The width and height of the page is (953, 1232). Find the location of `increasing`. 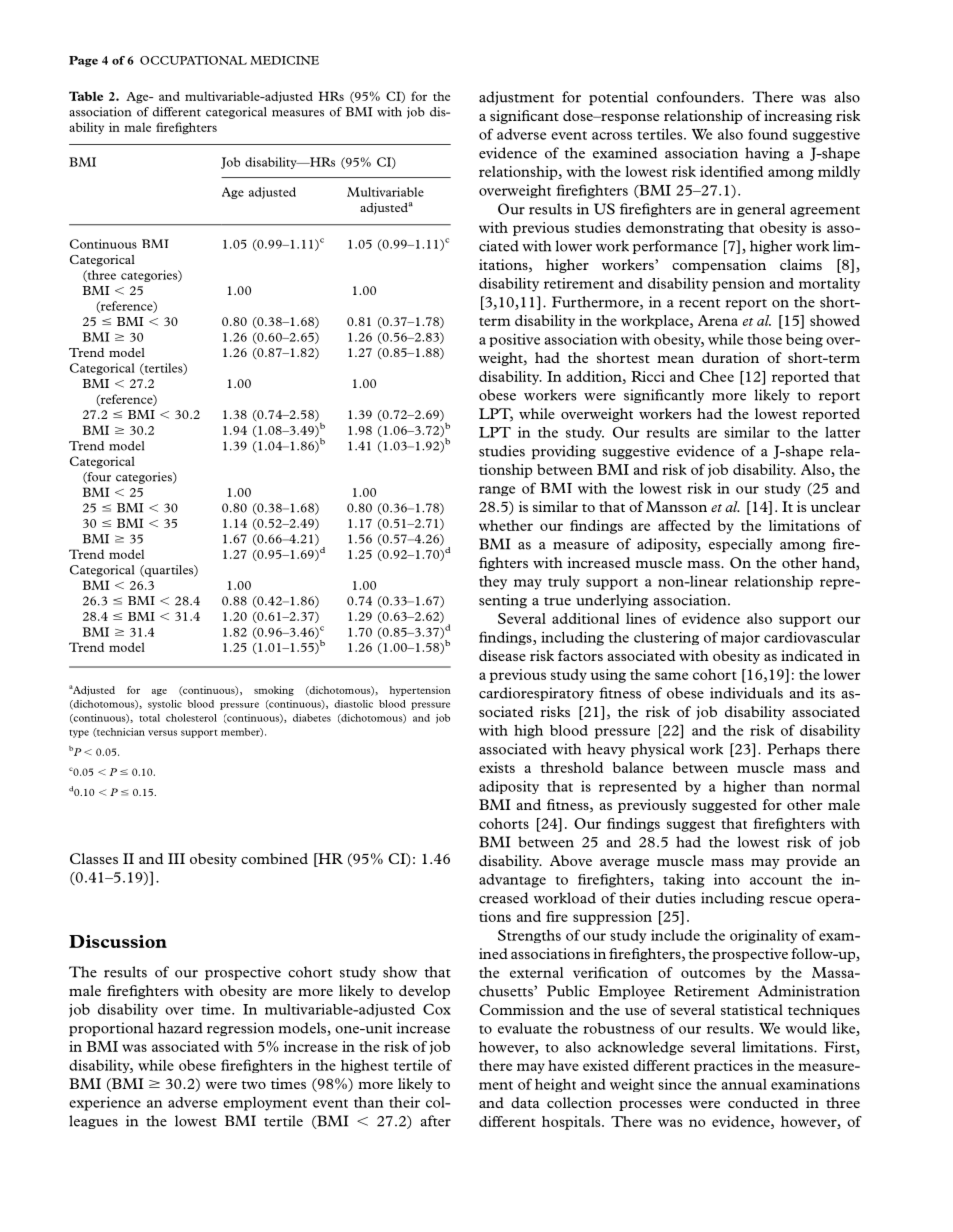

increasing is located at coordinates (798, 117).
